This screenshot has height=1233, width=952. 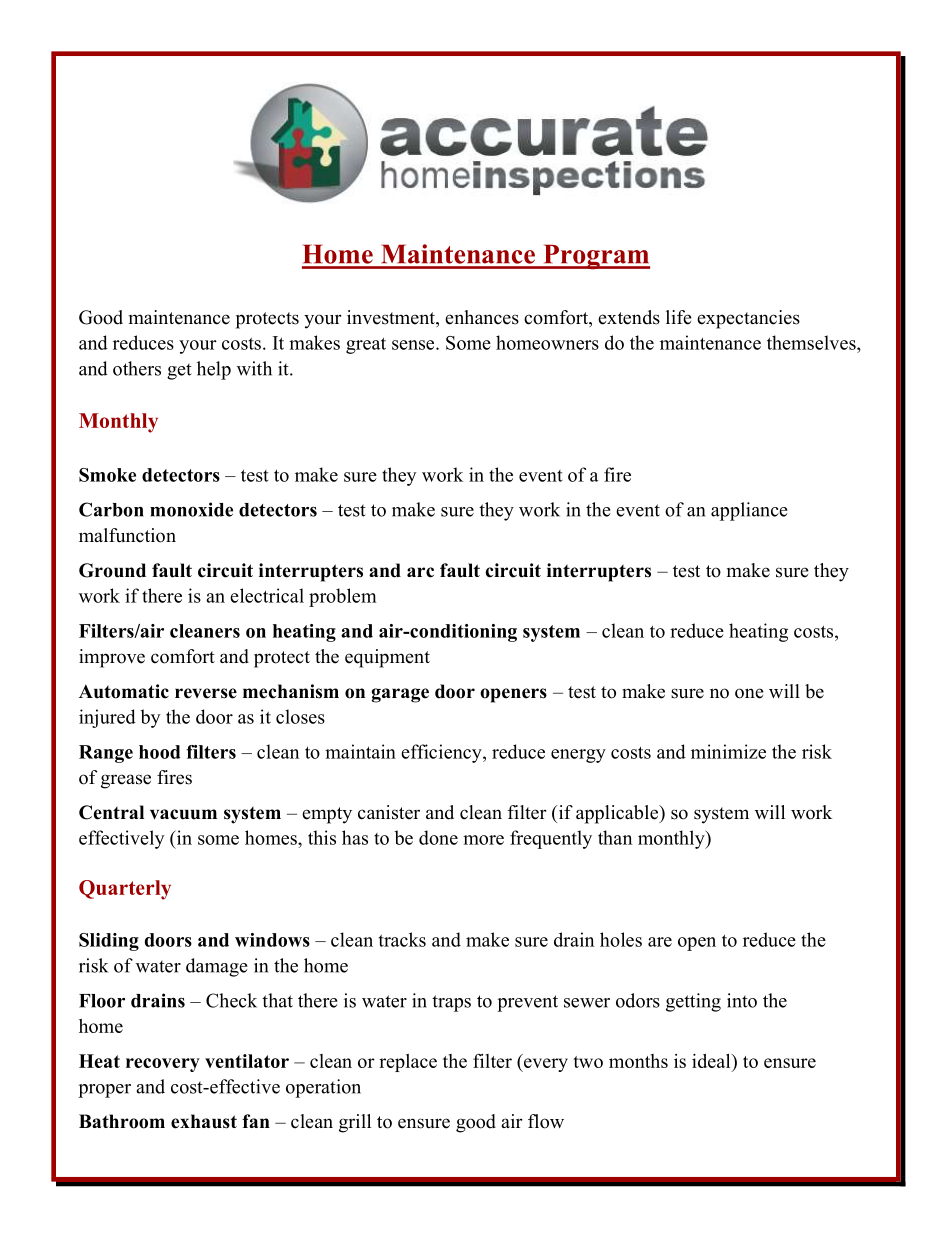 What do you see at coordinates (660, 942) in the screenshot?
I see `are` at bounding box center [660, 942].
